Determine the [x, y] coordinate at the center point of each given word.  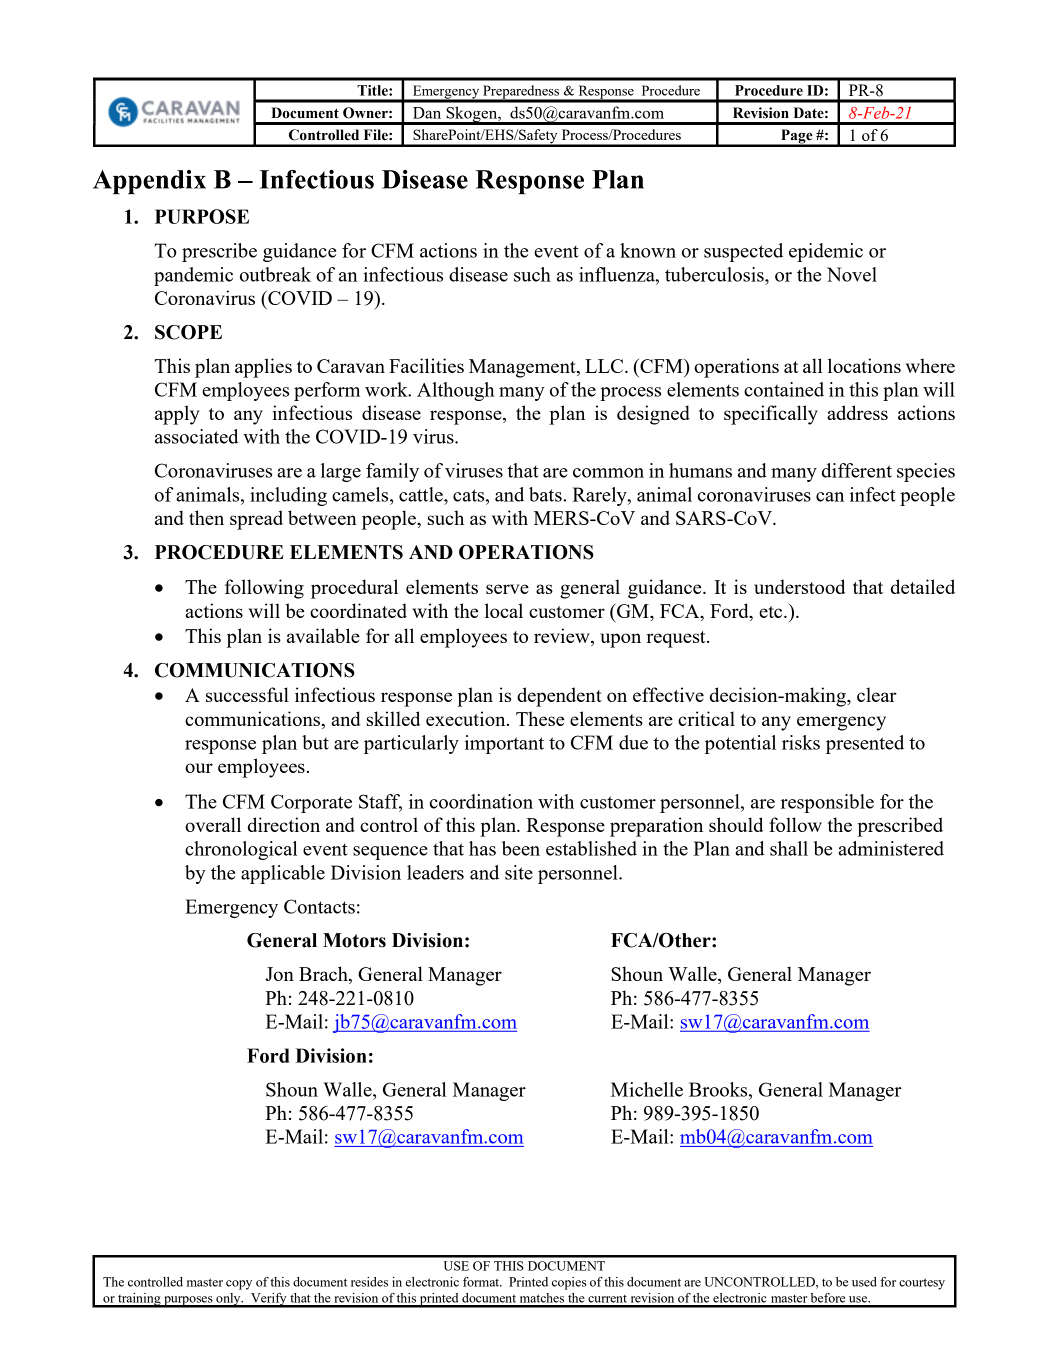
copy [239, 1285]
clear [877, 694]
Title [373, 90]
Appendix [149, 182]
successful [247, 694]
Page [797, 137]
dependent [559, 697]
